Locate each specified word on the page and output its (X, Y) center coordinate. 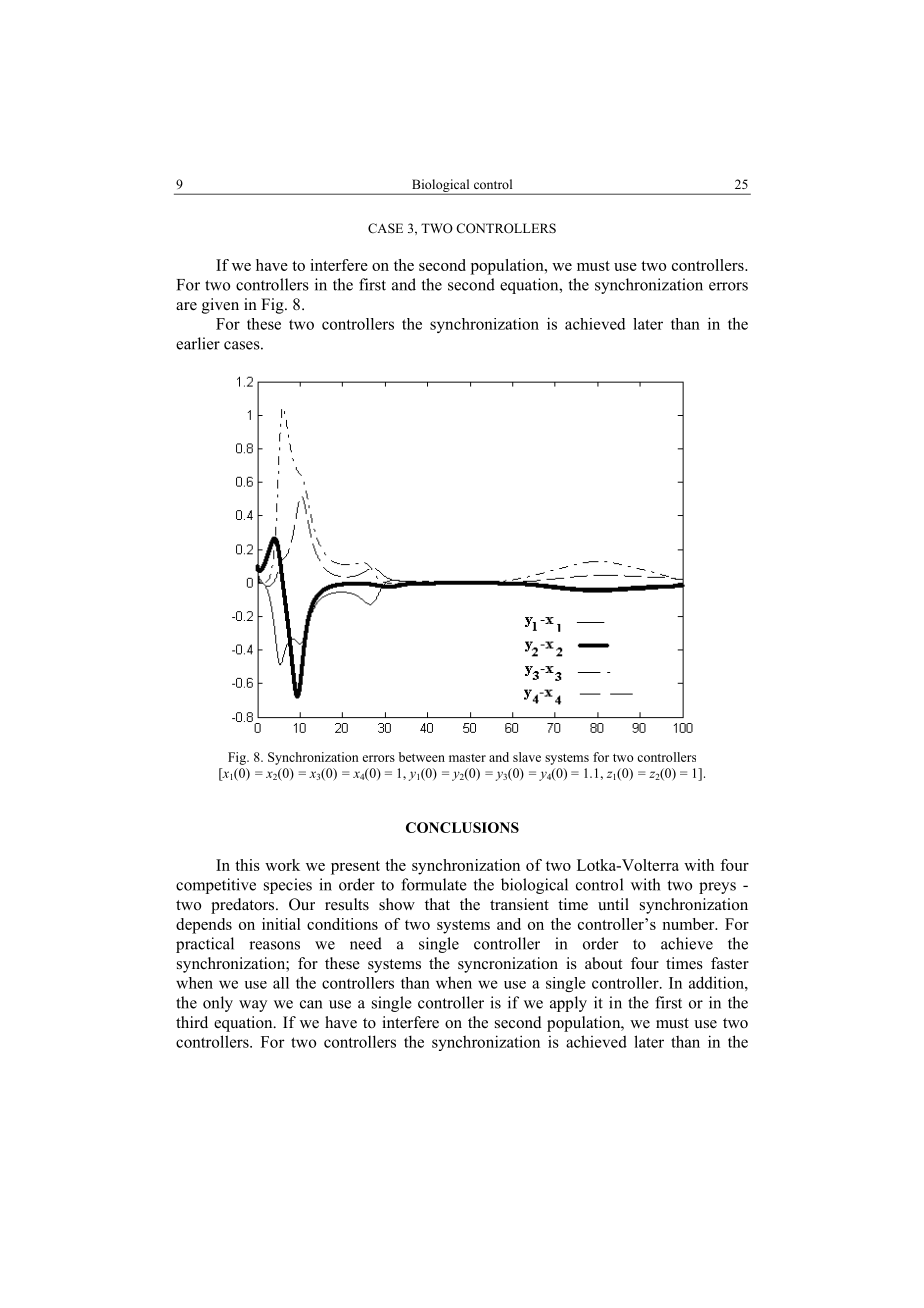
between (422, 757)
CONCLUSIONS (462, 827)
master (467, 758)
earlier (198, 343)
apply (568, 1004)
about (603, 963)
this (247, 865)
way (253, 1006)
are (186, 306)
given (220, 306)
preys (717, 888)
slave (527, 757)
